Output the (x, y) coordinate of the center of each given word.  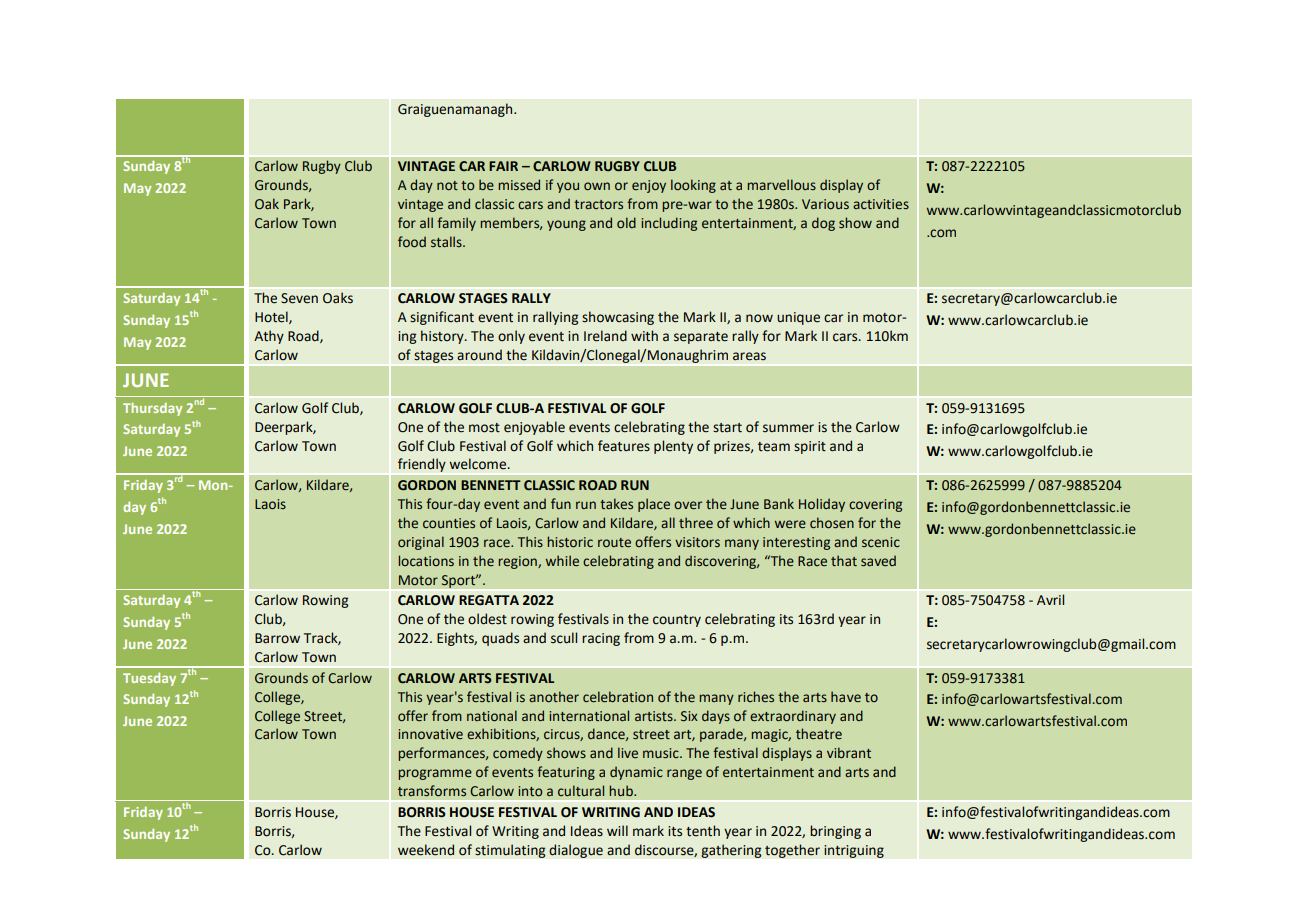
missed (519, 184)
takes (616, 503)
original (421, 543)
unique (798, 318)
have (846, 696)
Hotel (272, 317)
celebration (618, 697)
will (617, 830)
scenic (881, 542)
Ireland (605, 336)
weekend (426, 850)
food (412, 241)
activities (881, 204)
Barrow (277, 638)
